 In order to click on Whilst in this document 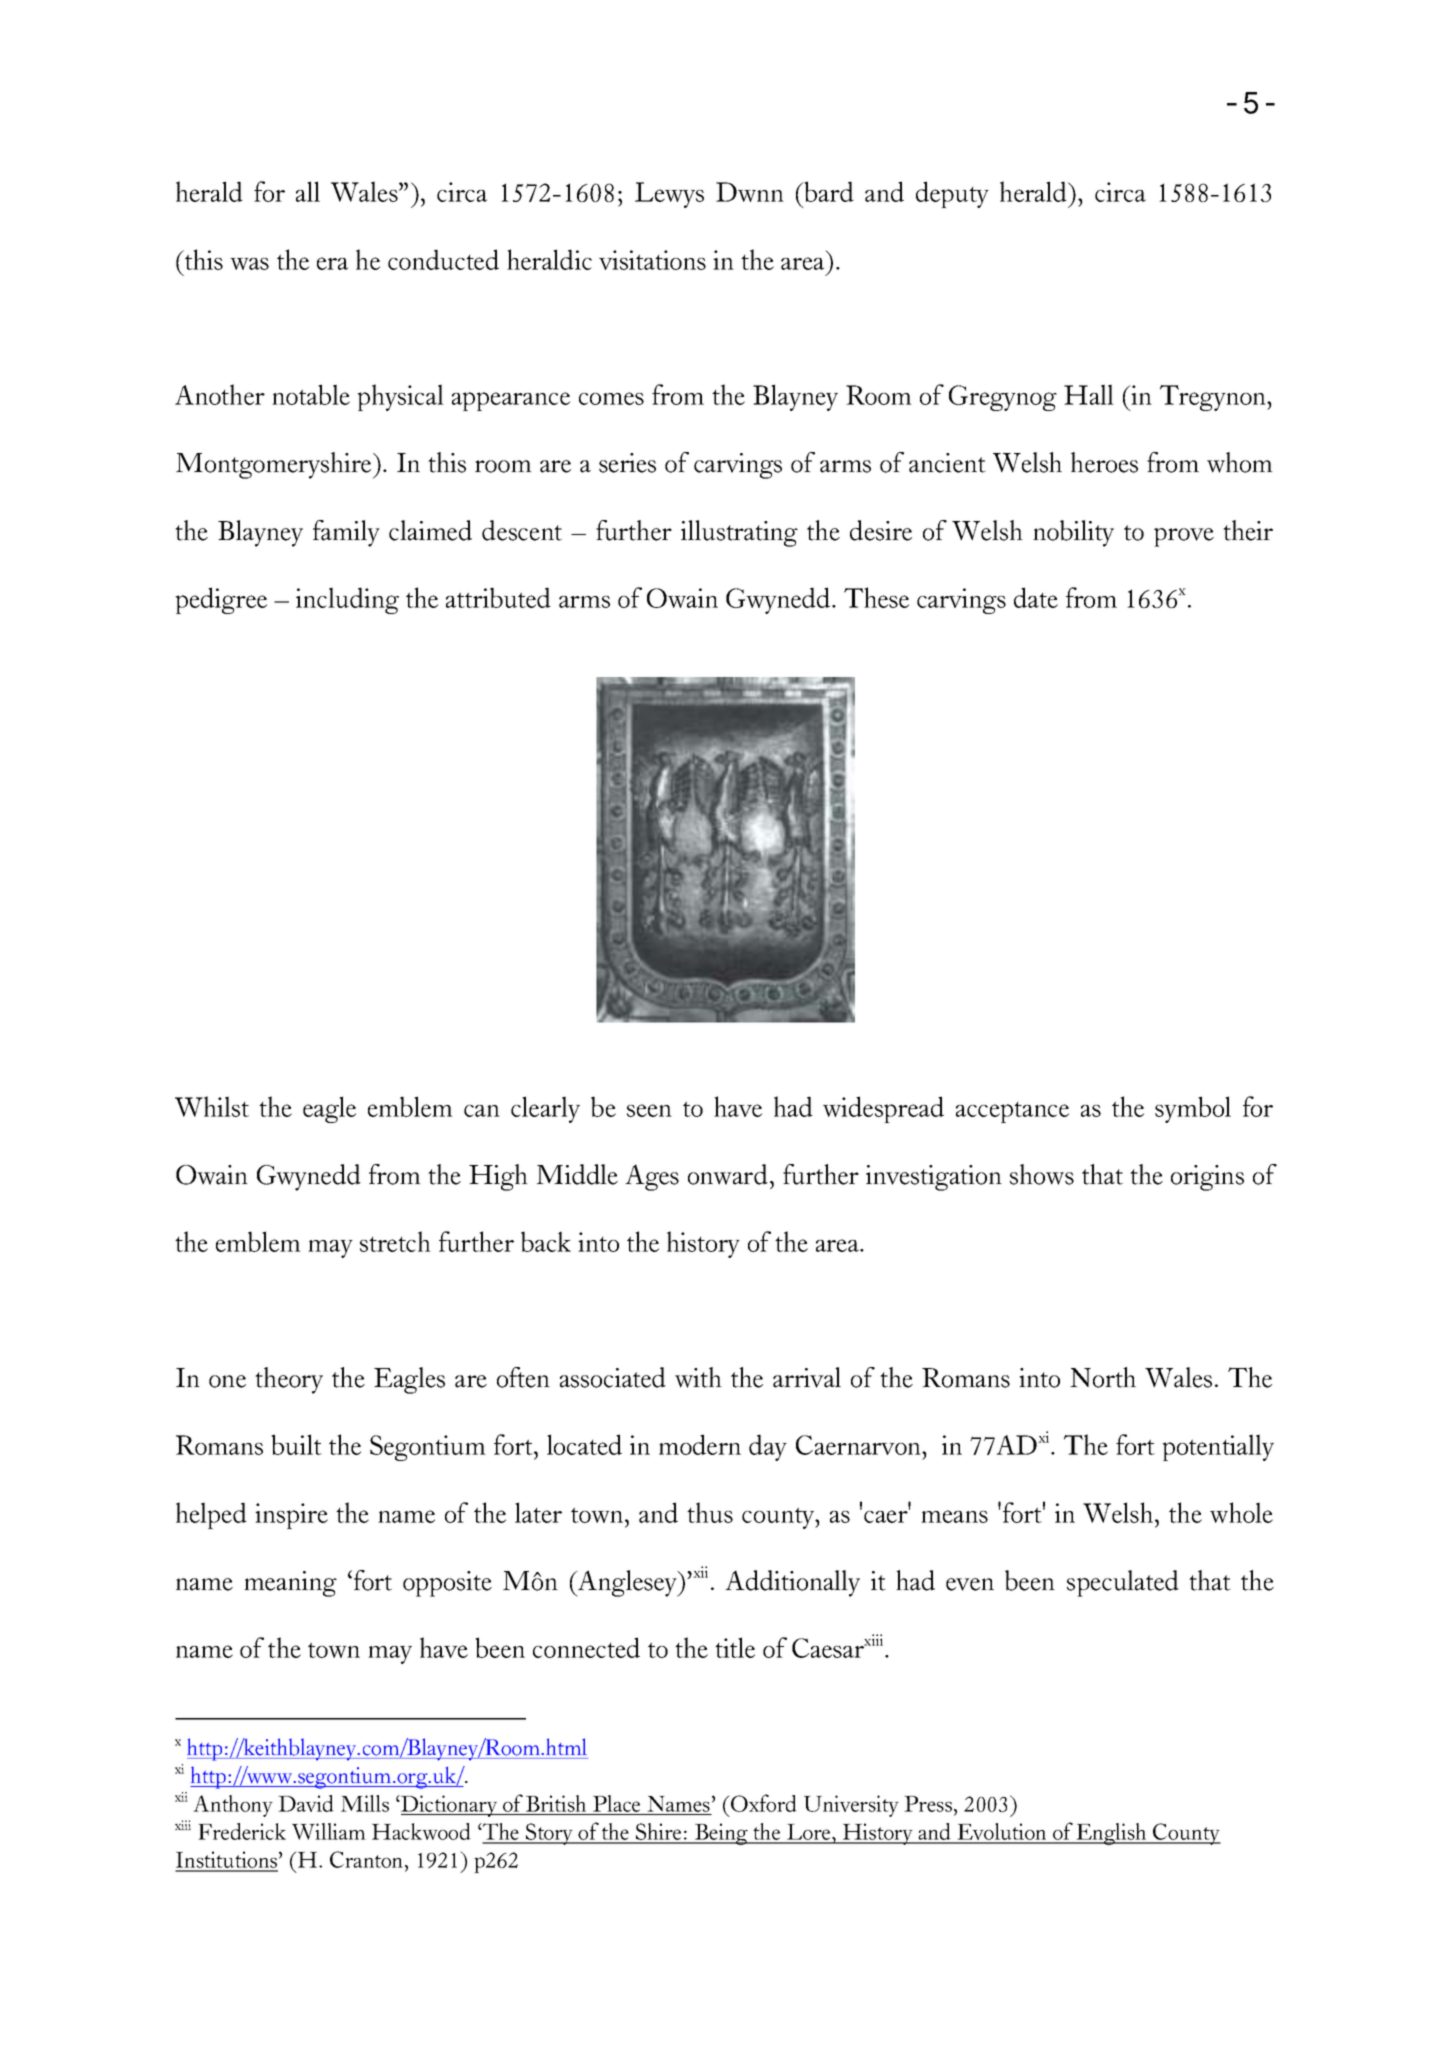, I will do `click(212, 1106)`.
